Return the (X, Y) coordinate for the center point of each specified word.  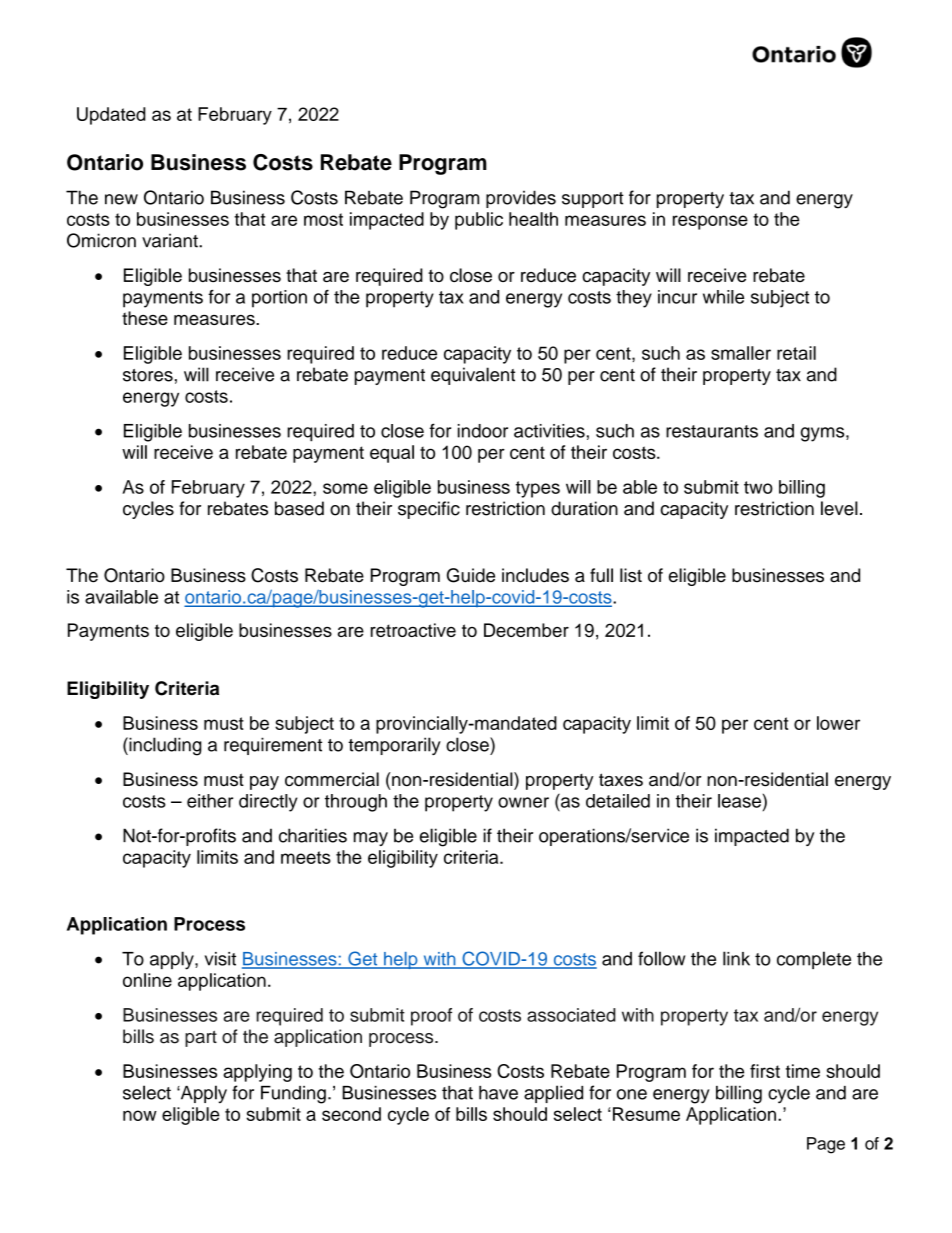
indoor (483, 431)
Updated (111, 116)
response (710, 222)
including (164, 746)
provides (521, 199)
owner (523, 802)
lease (739, 801)
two (758, 487)
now (140, 1115)
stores (148, 375)
